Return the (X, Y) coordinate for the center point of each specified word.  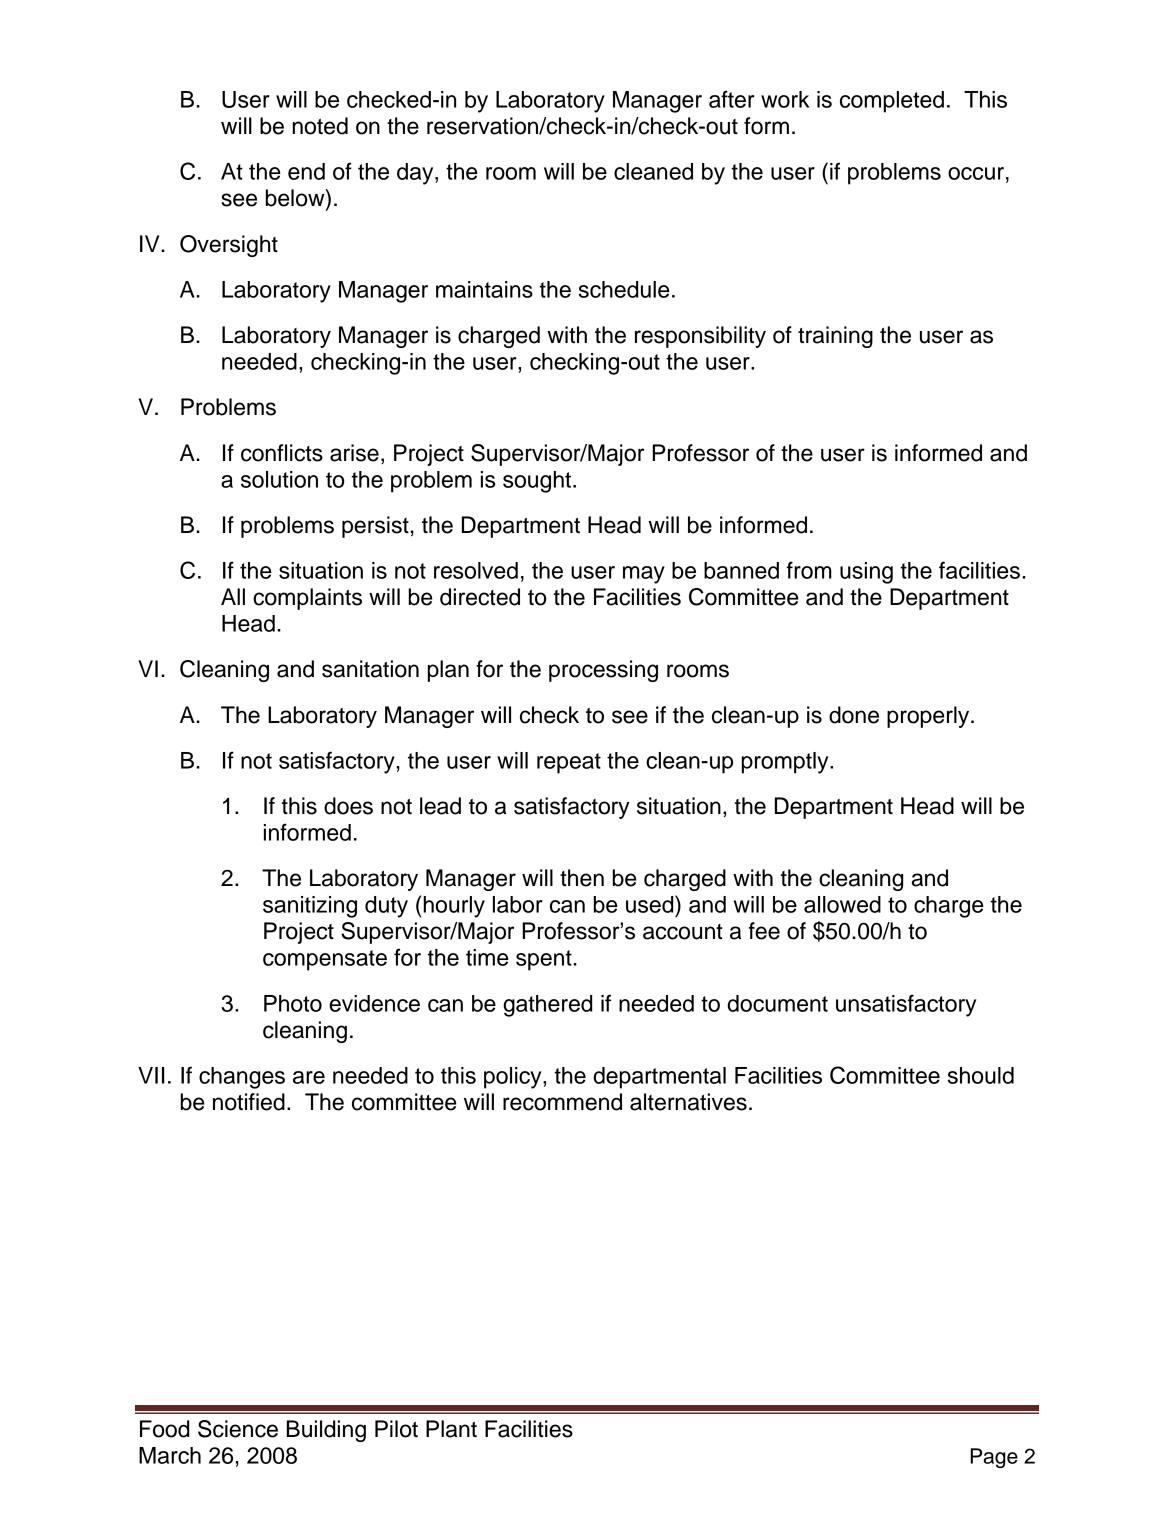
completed (892, 102)
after (732, 99)
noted (320, 126)
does (348, 806)
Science (238, 1429)
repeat (569, 763)
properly (929, 717)
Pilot (396, 1429)
